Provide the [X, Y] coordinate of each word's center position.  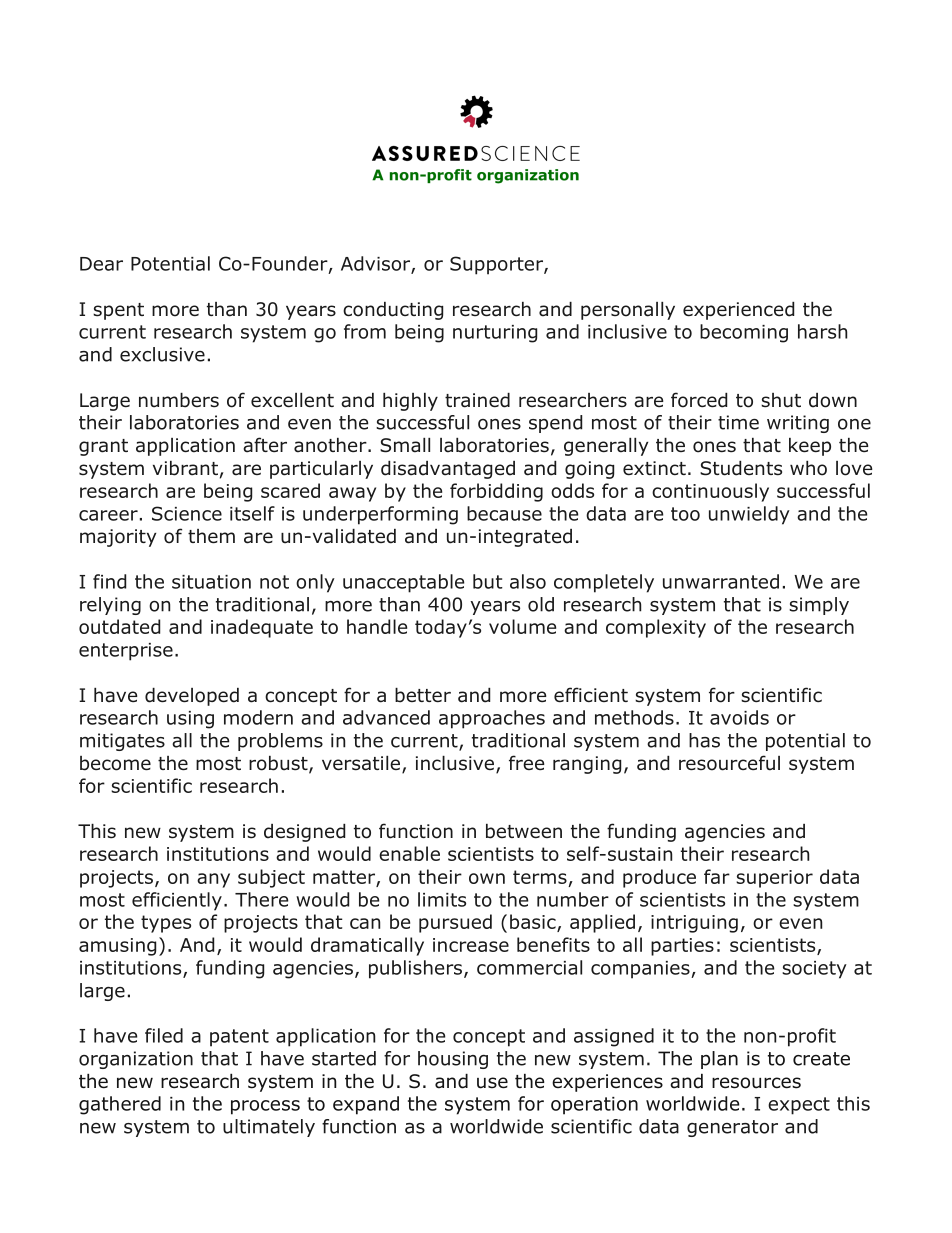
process [265, 1107]
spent [118, 311]
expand [366, 1105]
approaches [492, 719]
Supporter [497, 265]
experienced [738, 311]
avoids [739, 717]
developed [192, 697]
